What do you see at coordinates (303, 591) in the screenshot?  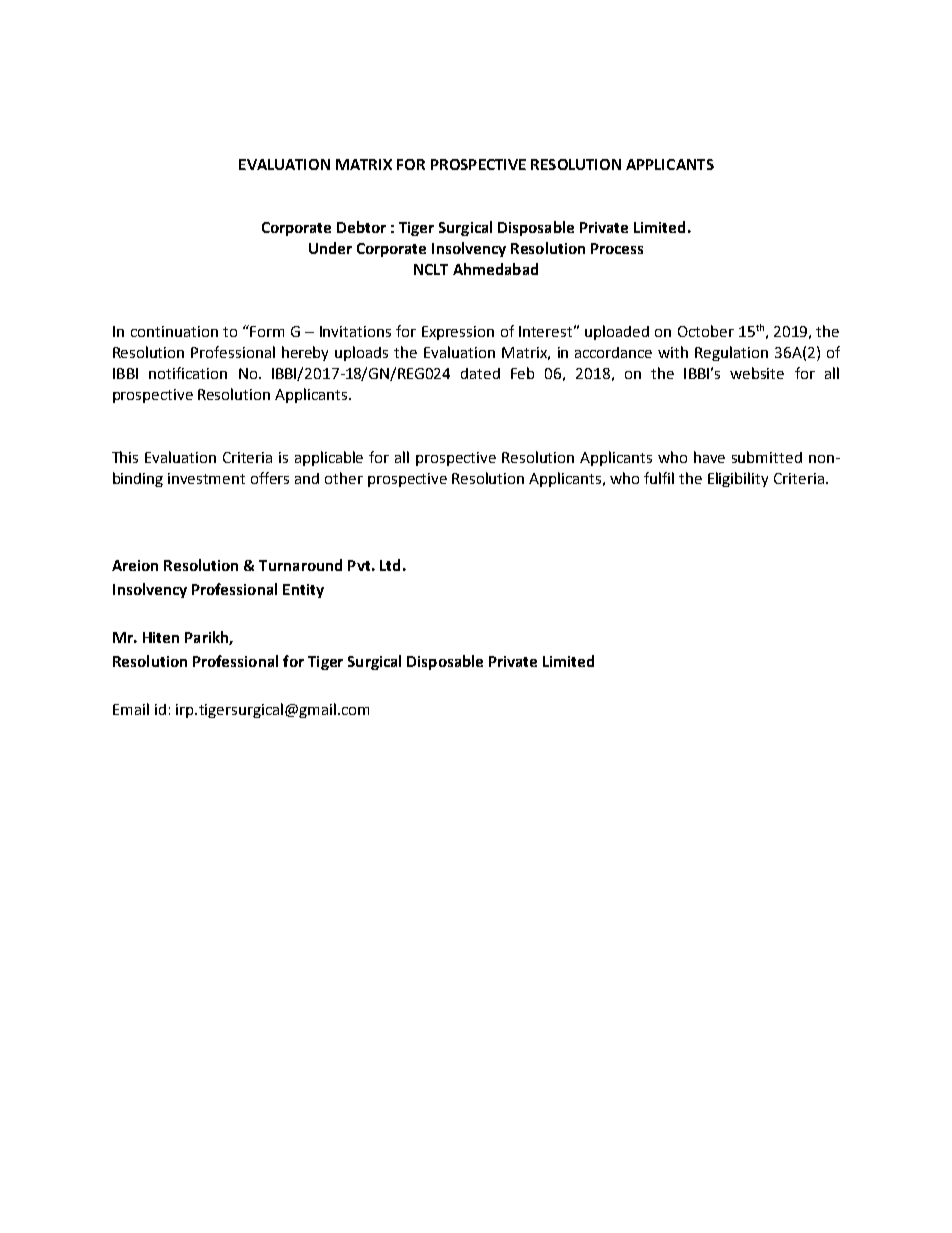 I see `Entity` at bounding box center [303, 591].
